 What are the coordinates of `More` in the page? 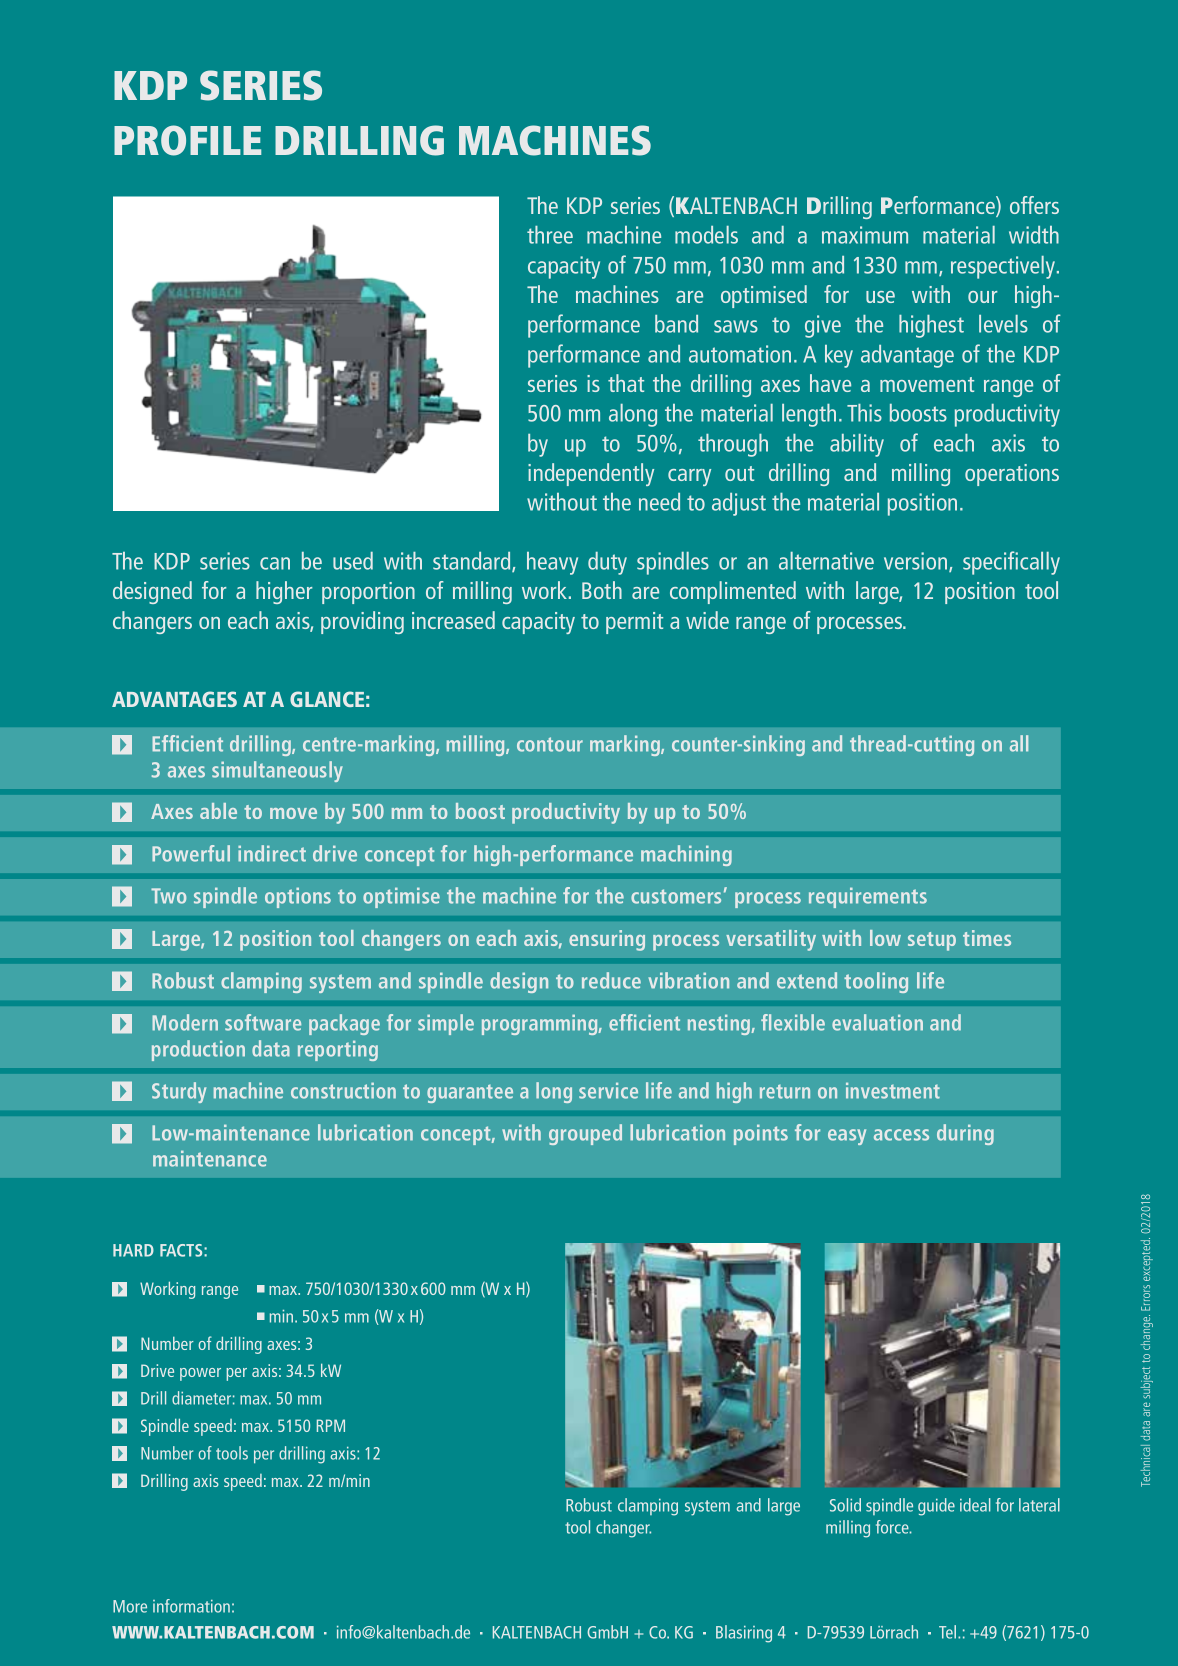 It's located at (130, 1606).
